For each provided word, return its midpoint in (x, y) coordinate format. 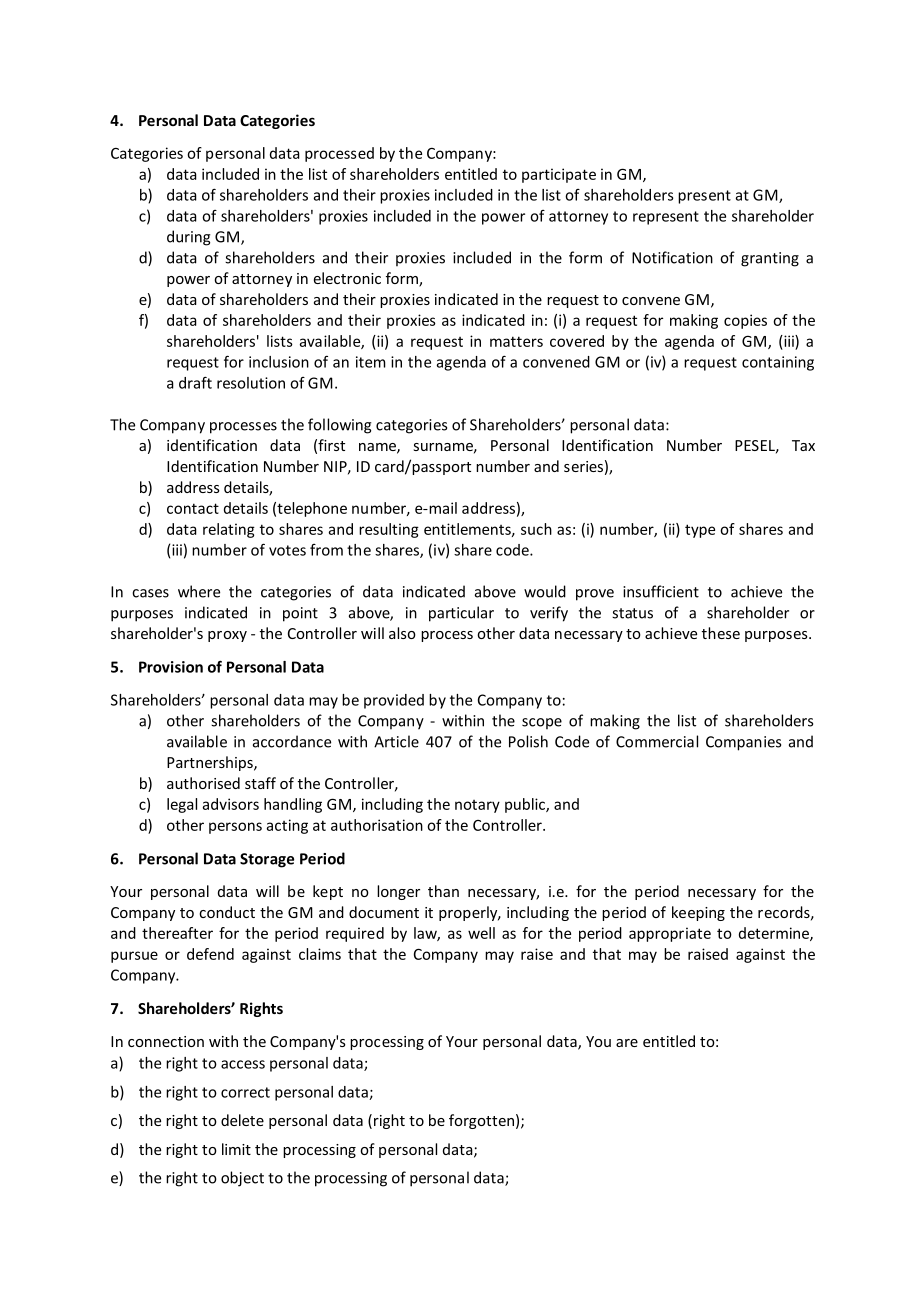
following (340, 426)
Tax (803, 445)
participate (559, 175)
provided (394, 701)
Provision (171, 667)
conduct (227, 912)
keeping (698, 913)
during (189, 238)
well (481, 933)
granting (770, 259)
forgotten (481, 1121)
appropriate (670, 934)
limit (236, 1149)
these (721, 633)
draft (195, 382)
